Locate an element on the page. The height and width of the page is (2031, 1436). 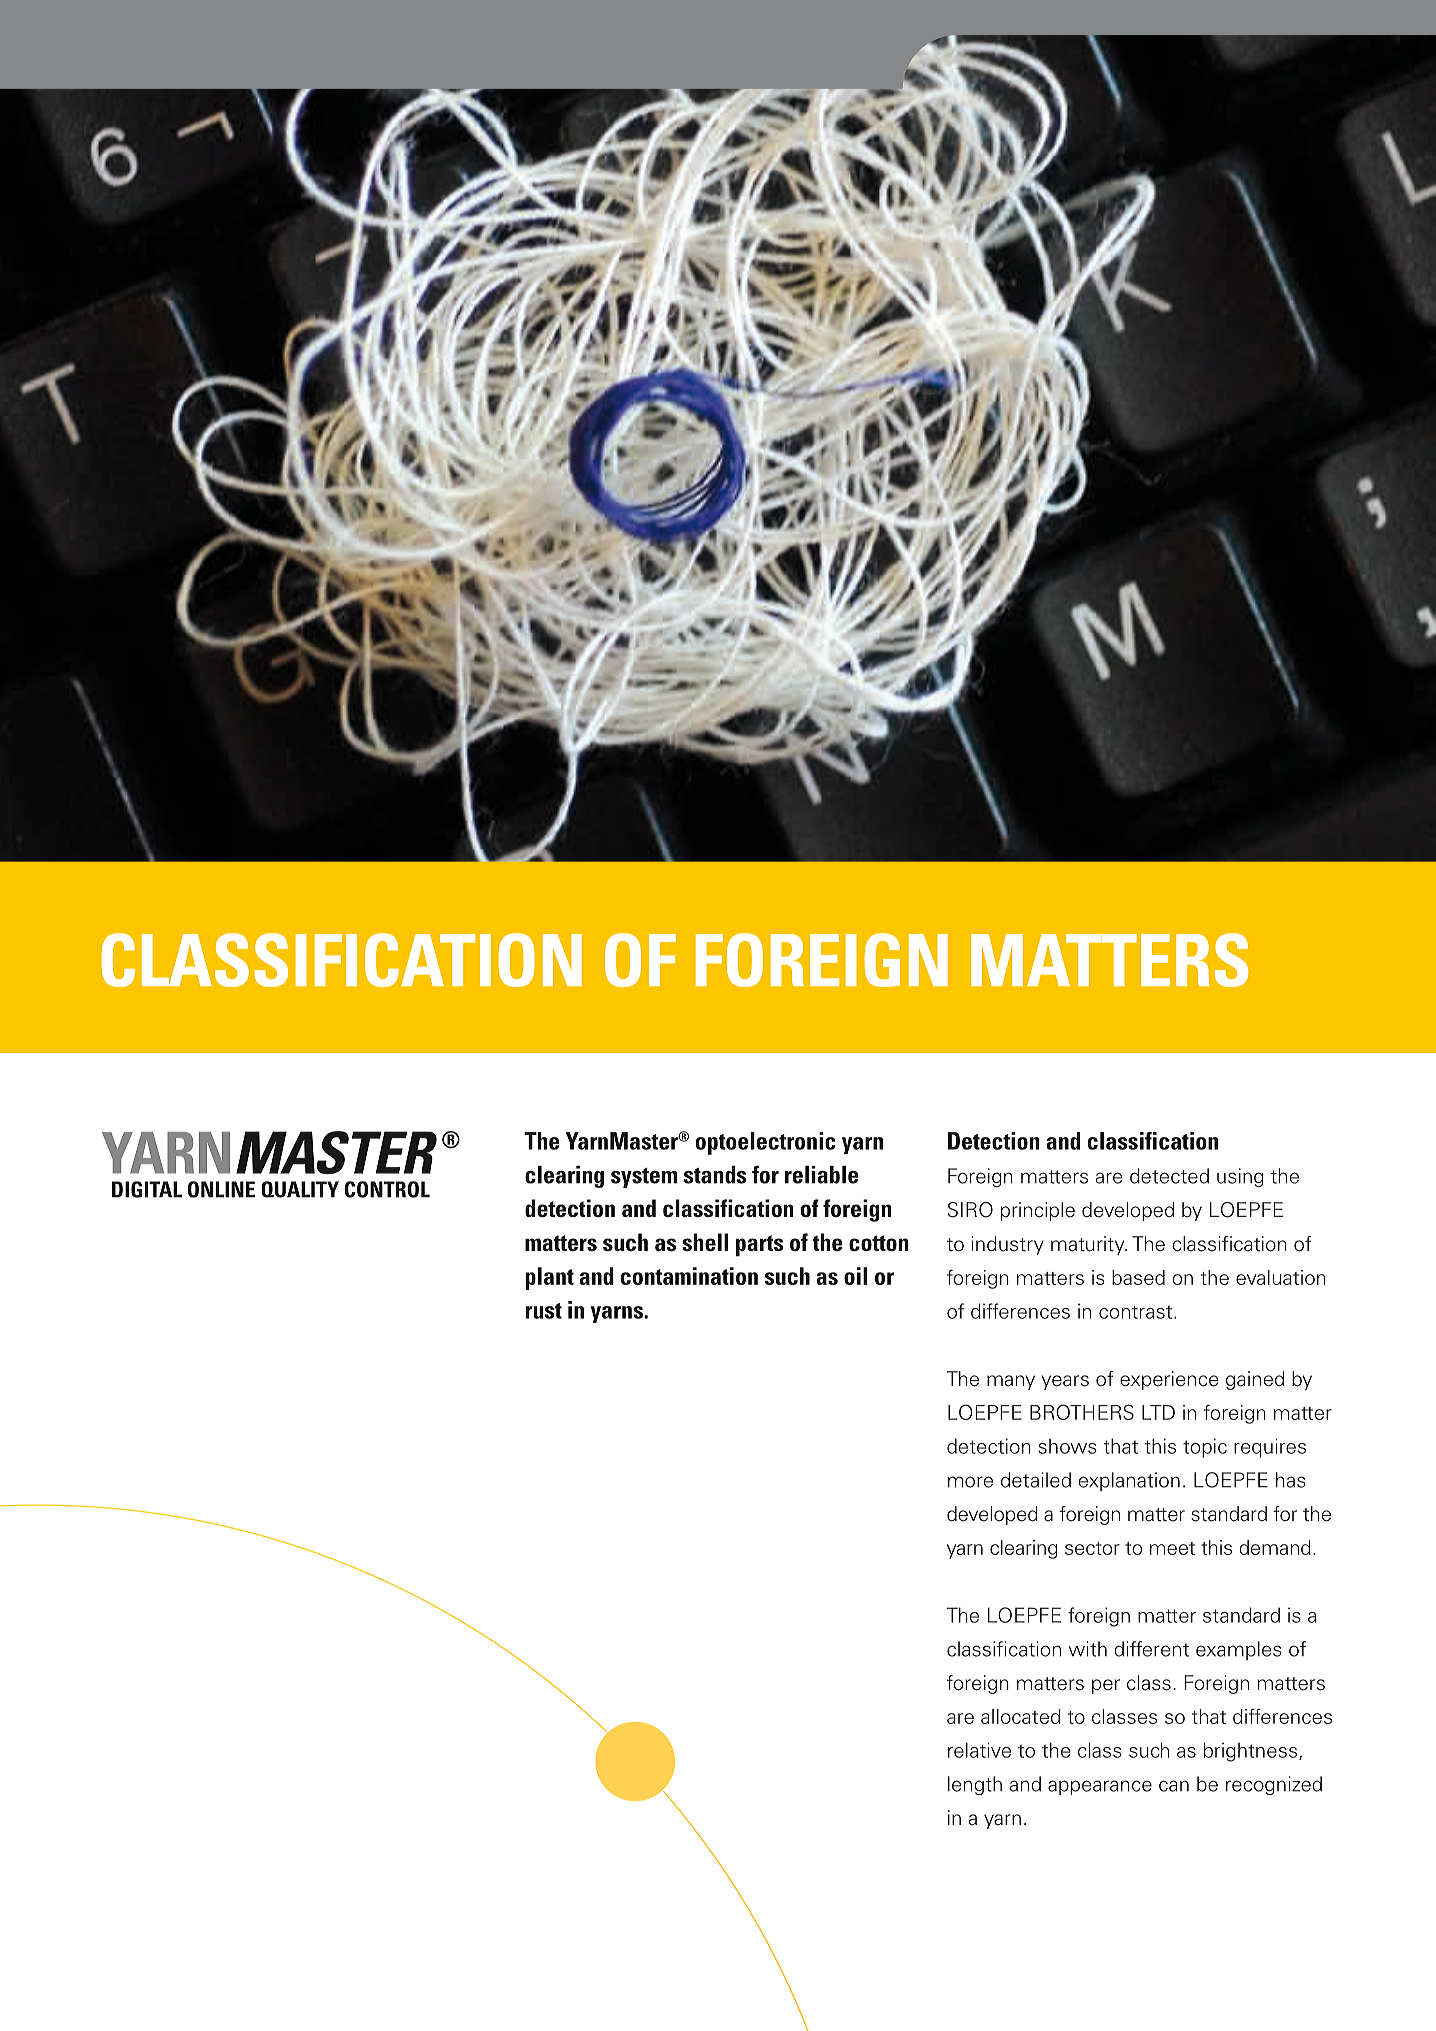
length is located at coordinates (975, 1785).
